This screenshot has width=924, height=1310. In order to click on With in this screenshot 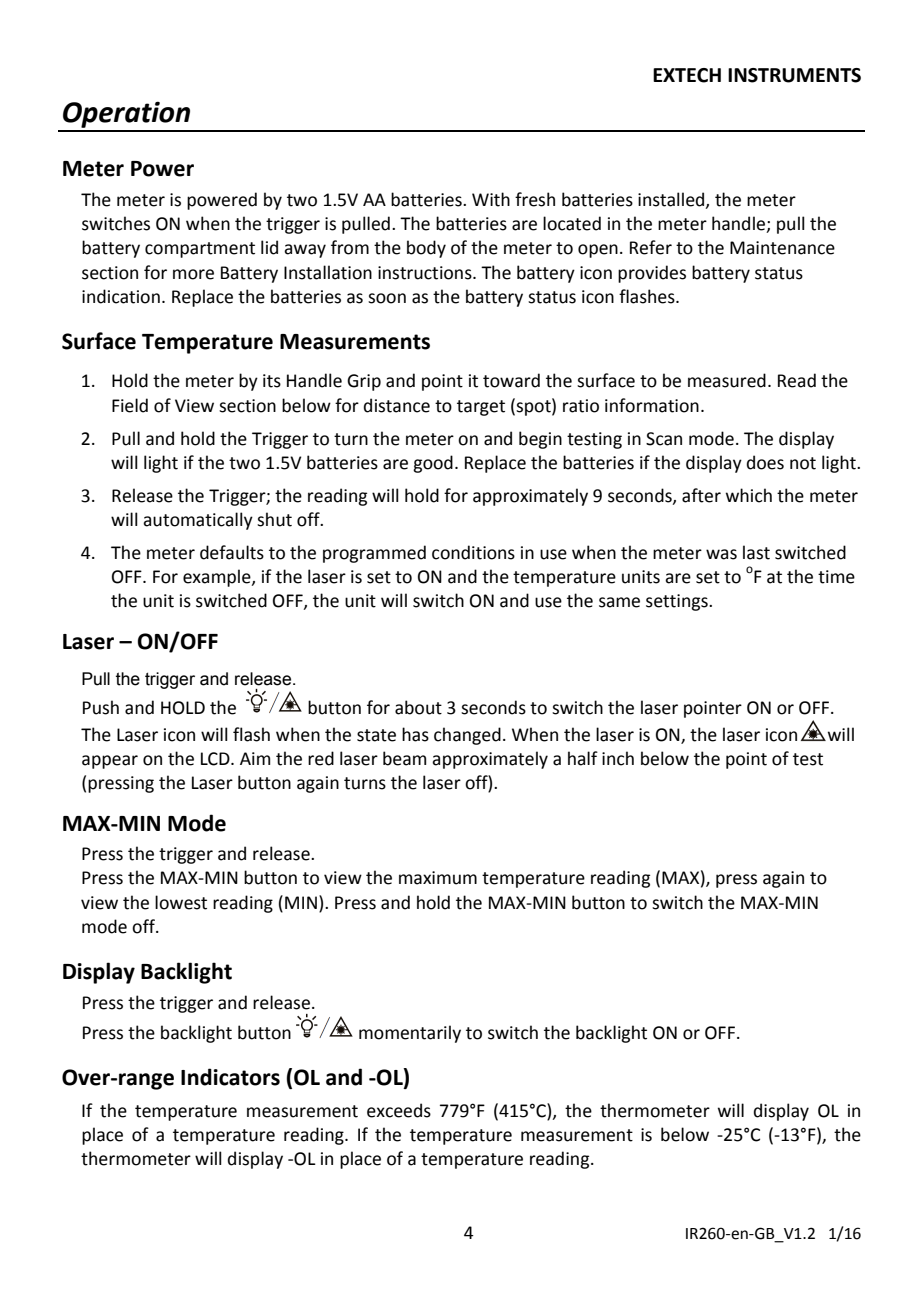, I will do `click(491, 199)`.
